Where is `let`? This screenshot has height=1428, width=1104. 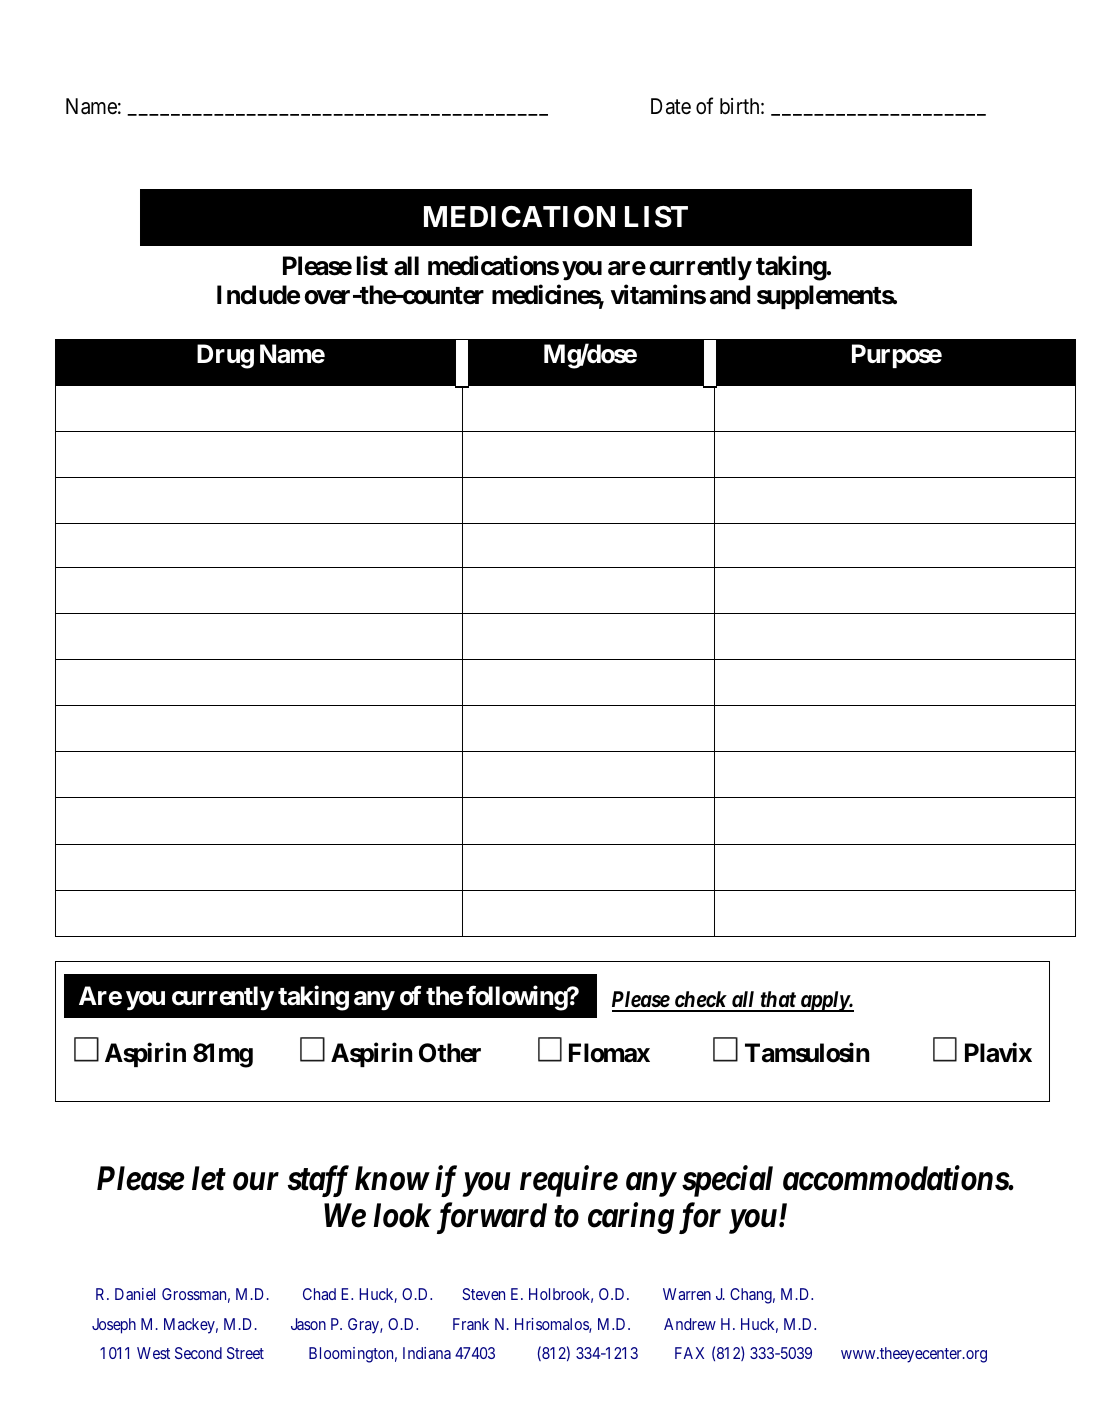 let is located at coordinates (209, 1178).
